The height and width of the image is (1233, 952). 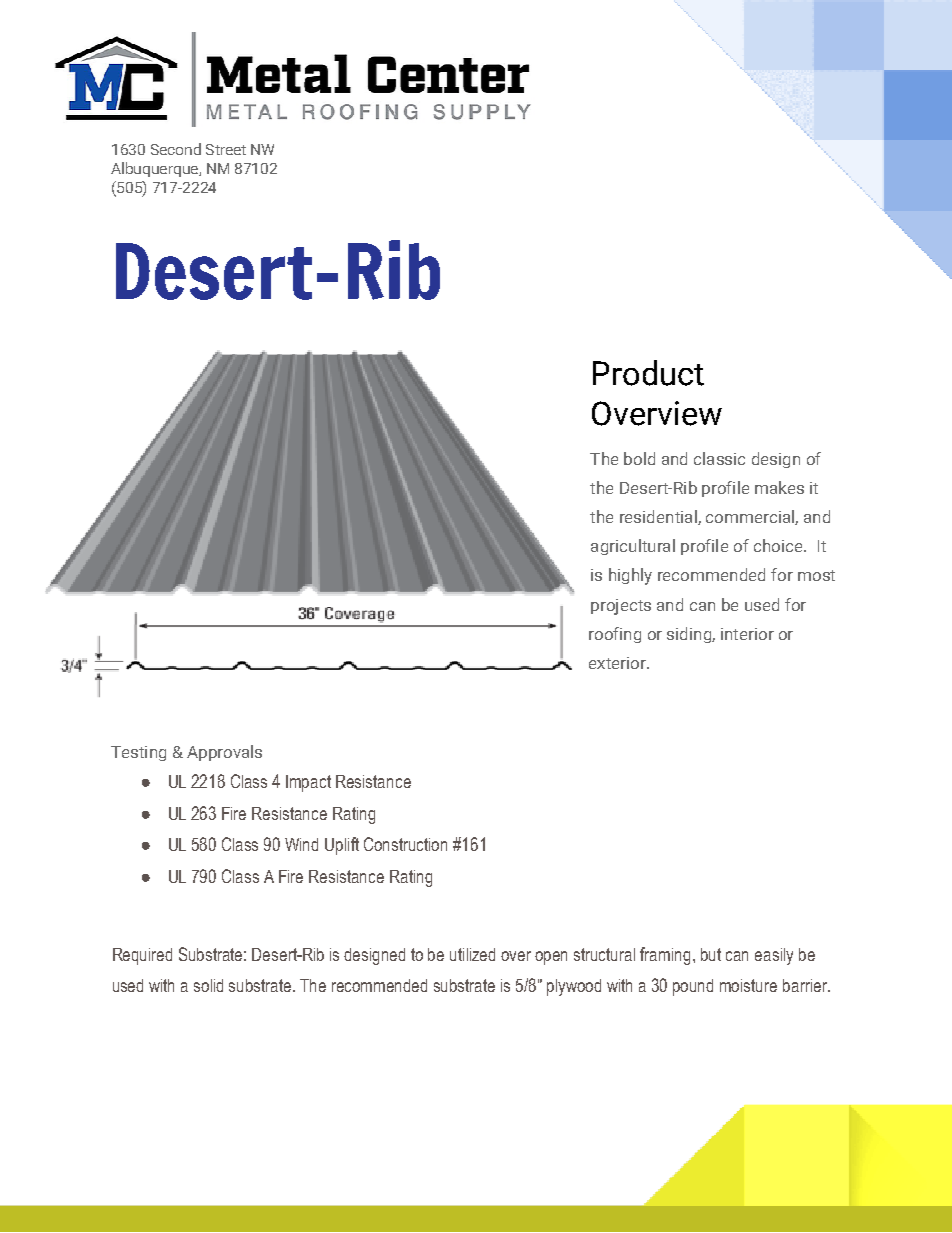 What do you see at coordinates (659, 517) in the image?
I see `residential` at bounding box center [659, 517].
